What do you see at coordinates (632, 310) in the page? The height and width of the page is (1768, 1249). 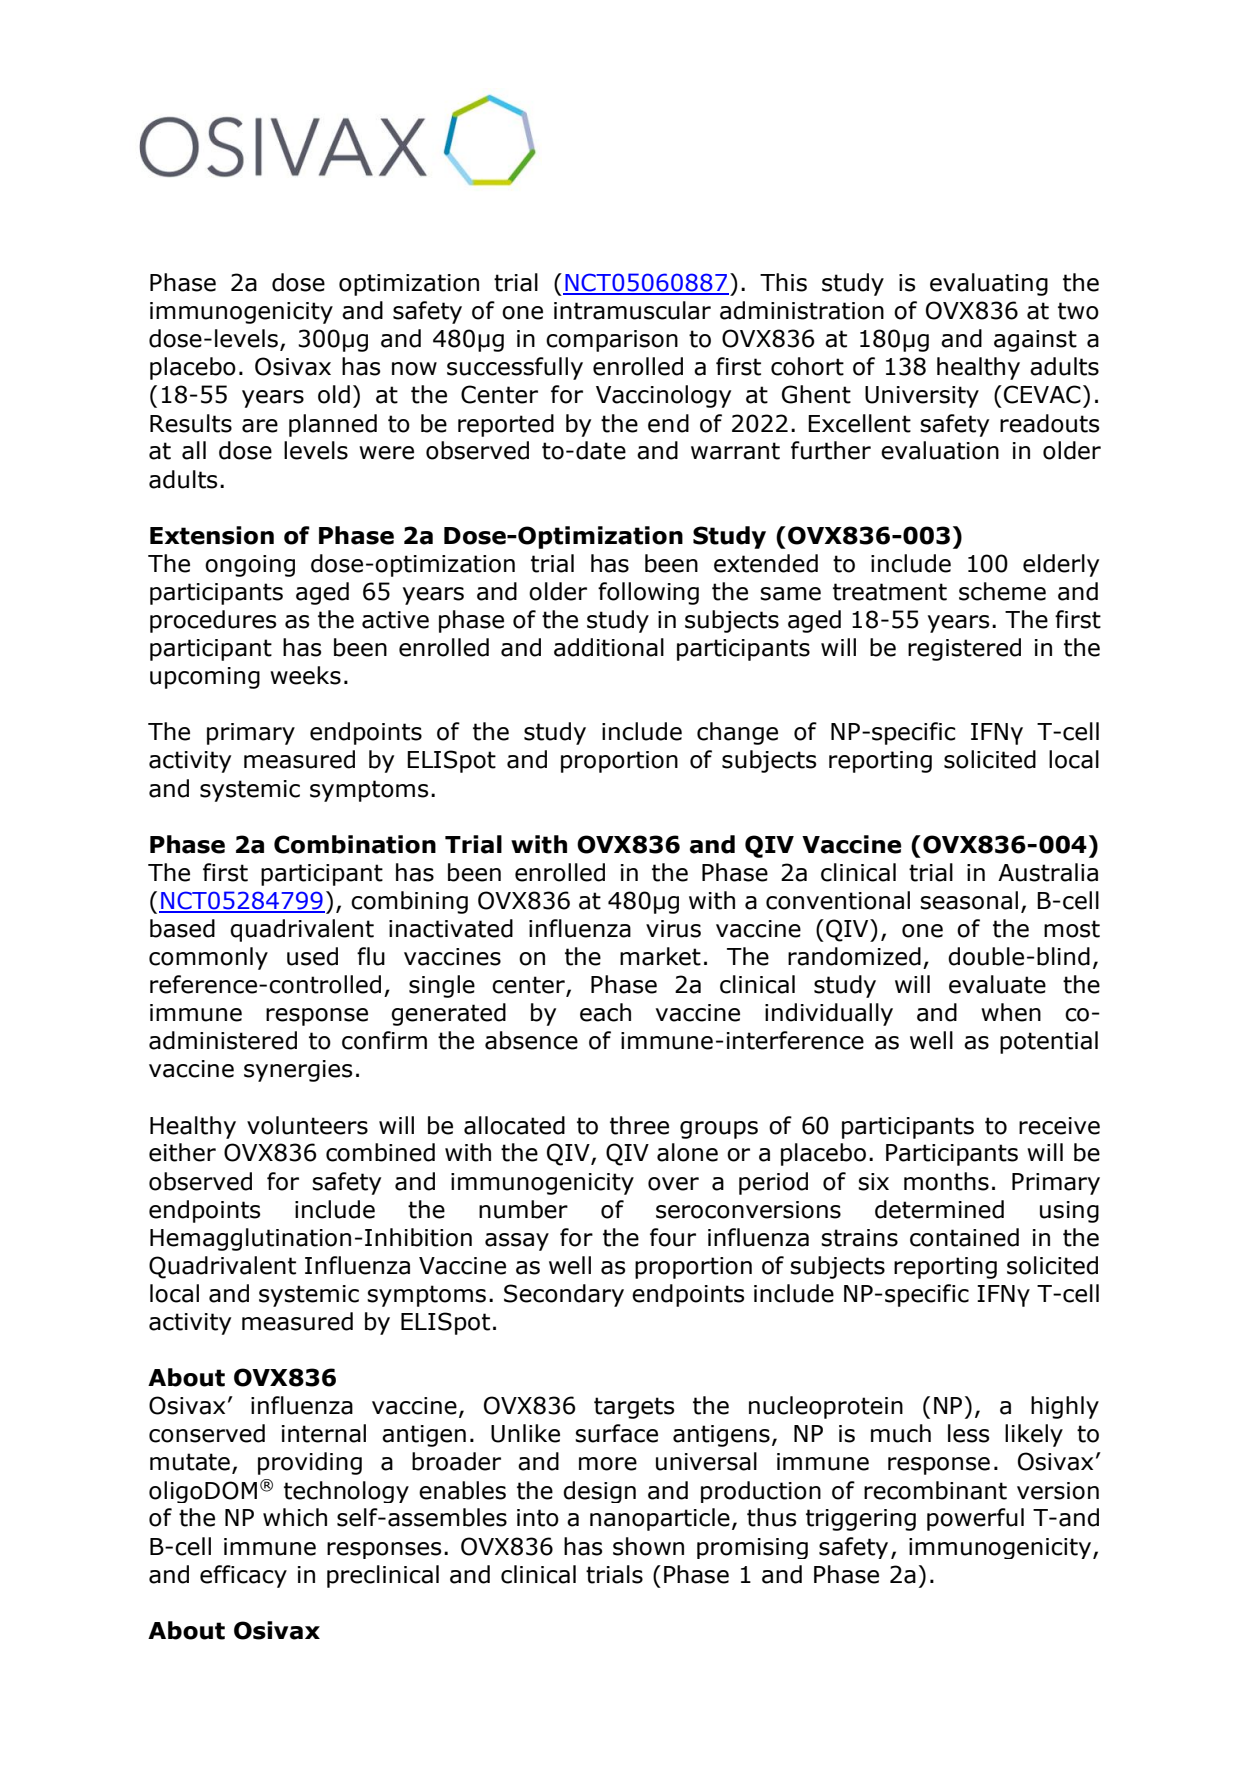 I see `intramuscular` at bounding box center [632, 310].
